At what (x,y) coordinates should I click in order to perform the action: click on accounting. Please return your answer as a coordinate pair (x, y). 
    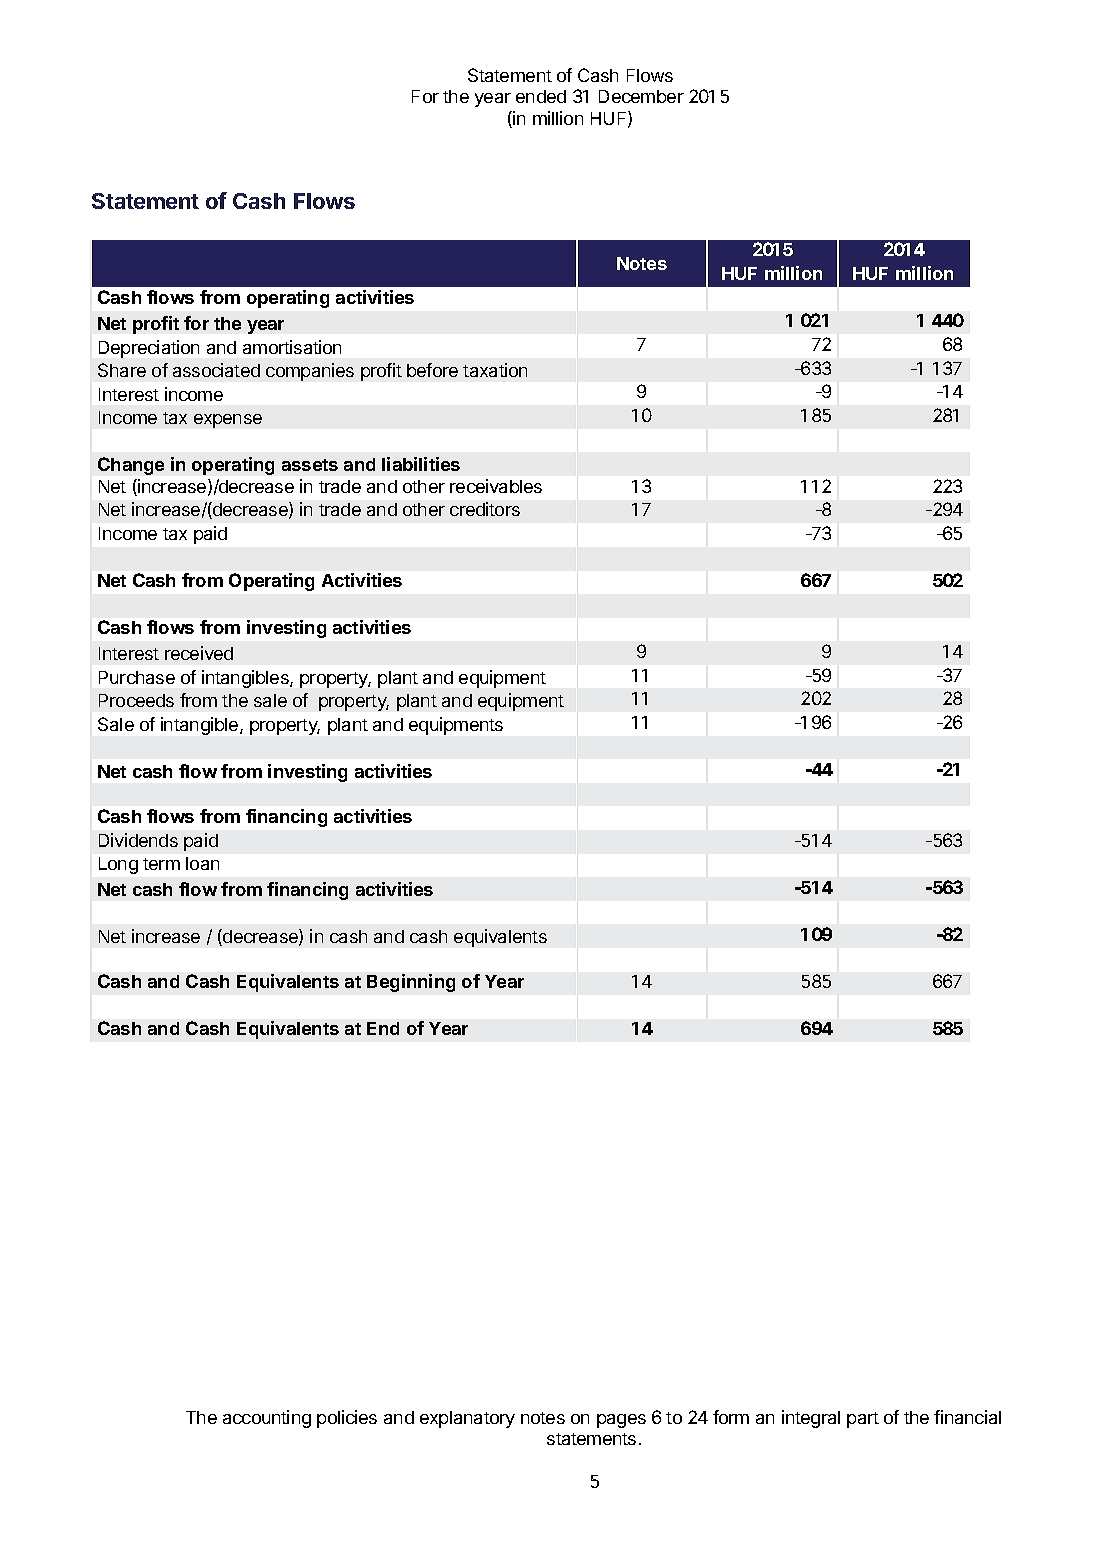
    Looking at the image, I should click on (267, 1419).
